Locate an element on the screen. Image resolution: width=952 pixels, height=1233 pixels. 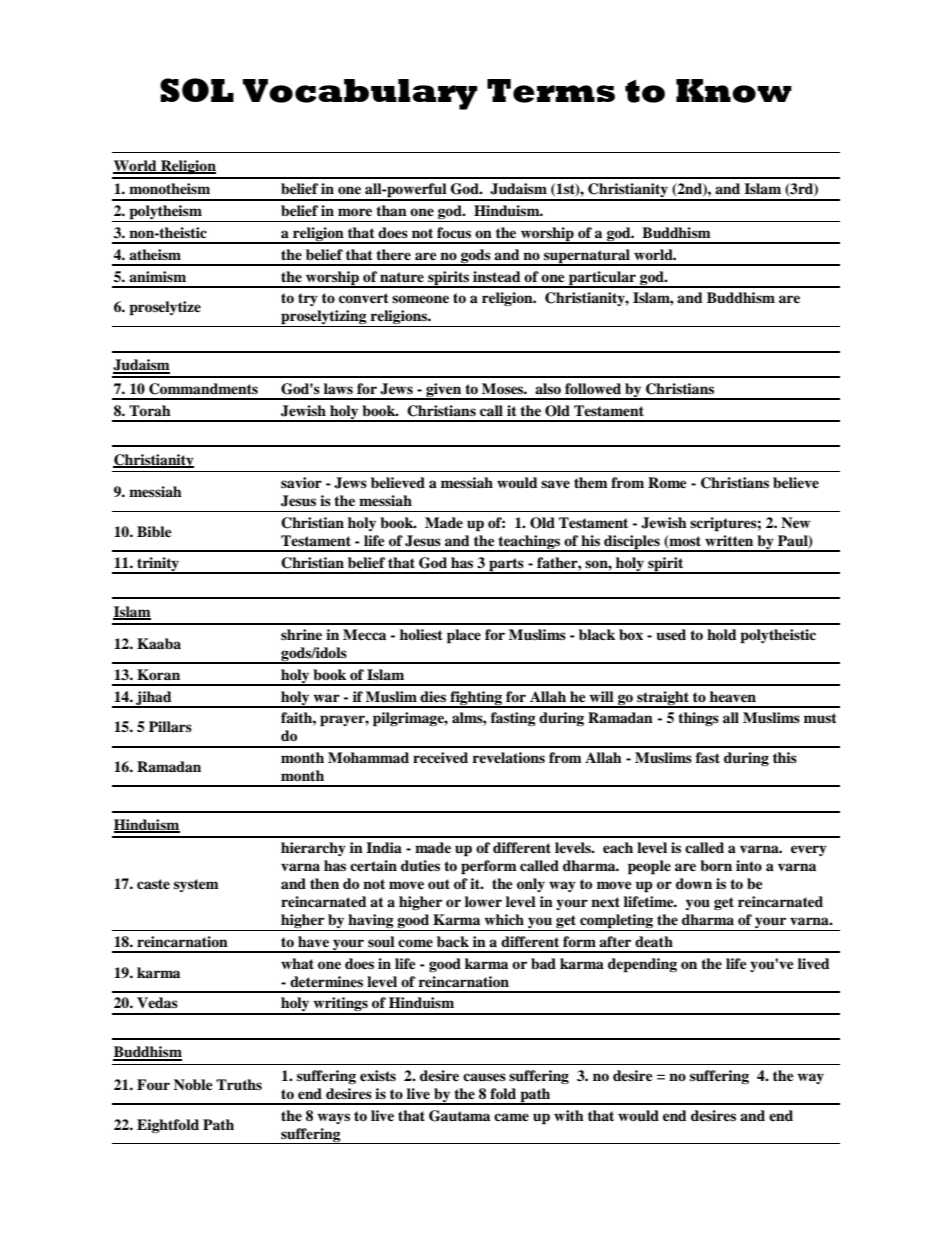
Terms is located at coordinates (551, 91).
